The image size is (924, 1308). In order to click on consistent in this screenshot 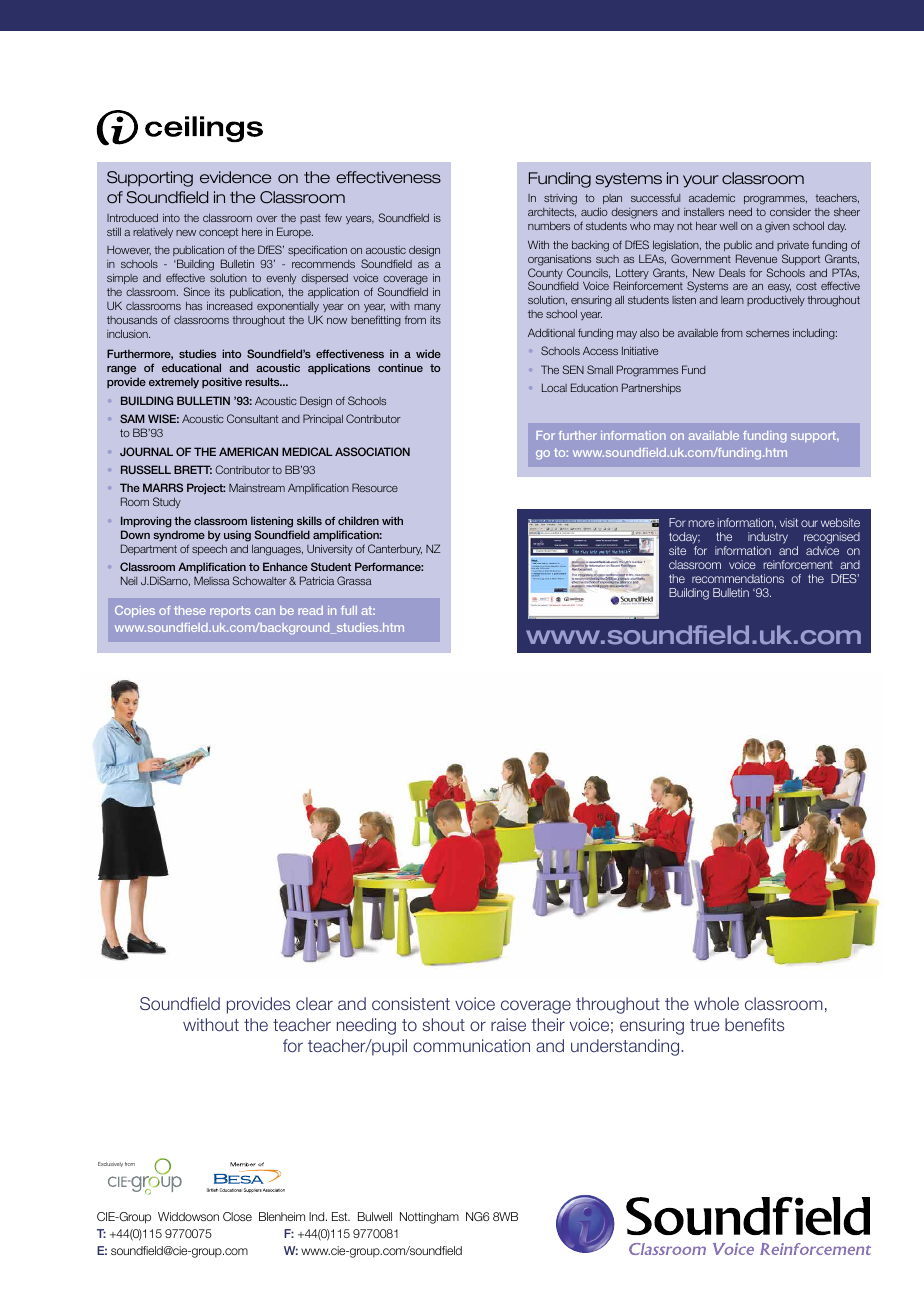, I will do `click(411, 1003)`.
